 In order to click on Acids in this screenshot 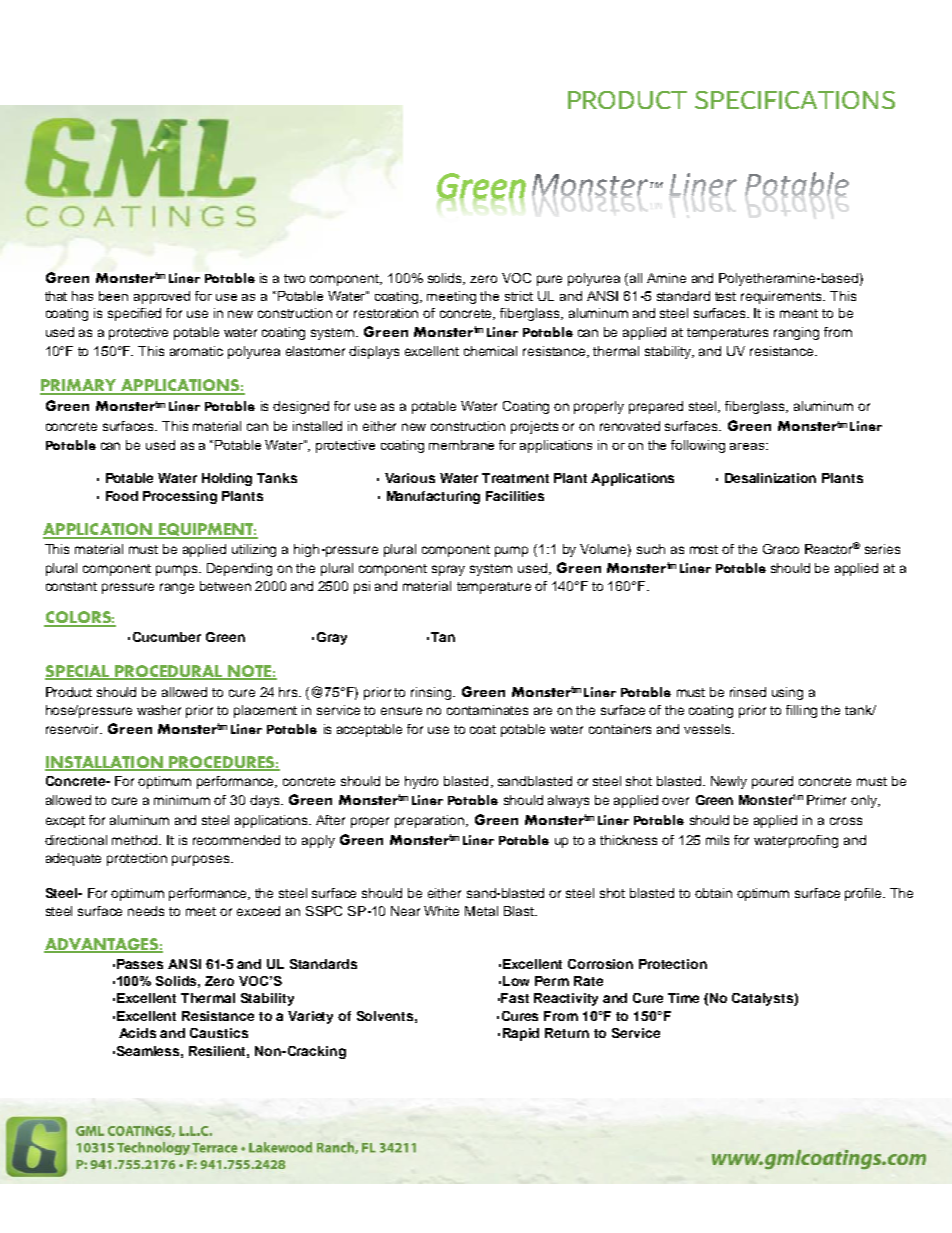, I will do `click(137, 1033)`.
